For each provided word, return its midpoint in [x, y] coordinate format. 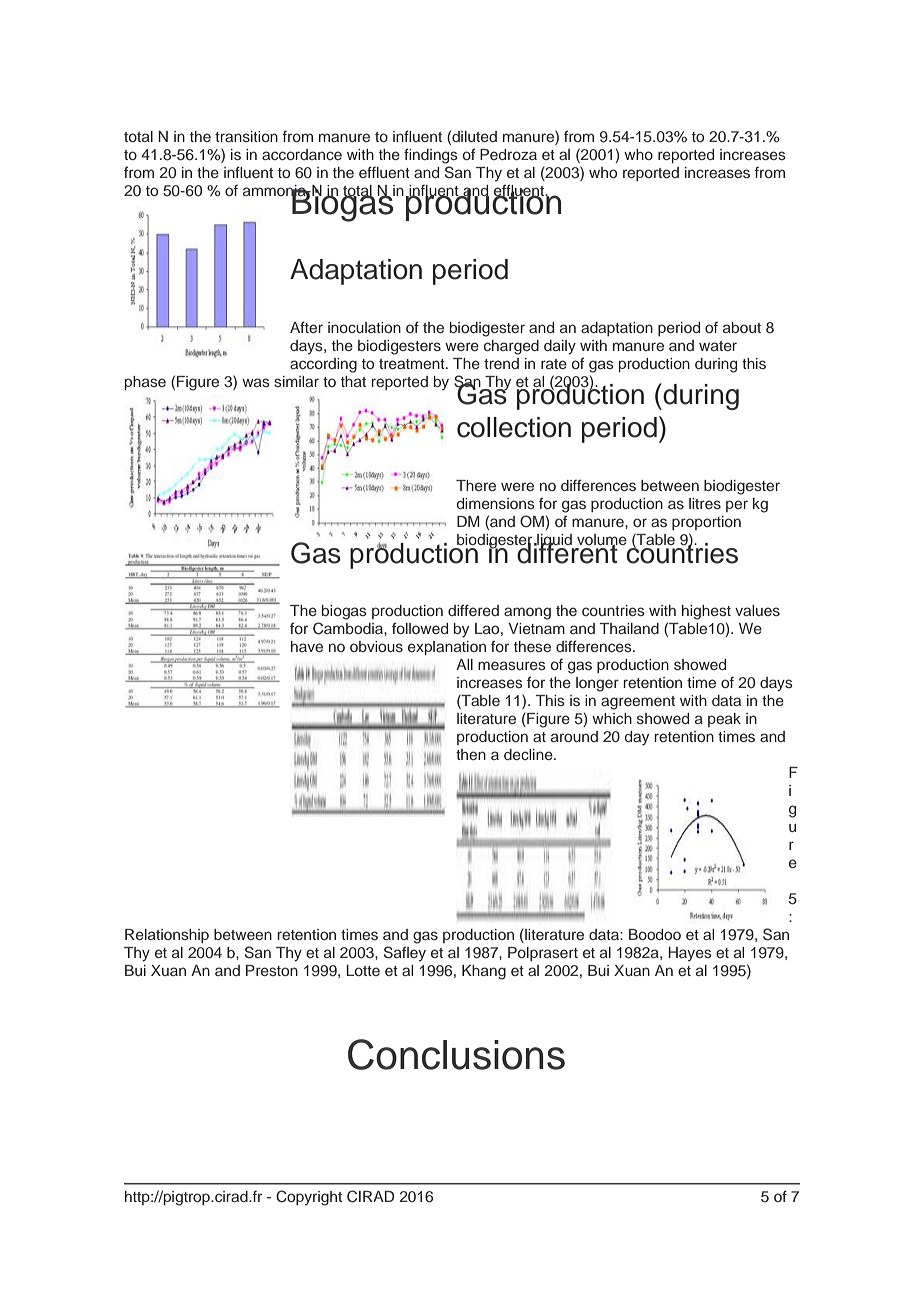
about [742, 327]
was [256, 382]
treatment [413, 364]
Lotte [363, 970]
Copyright [309, 1198]
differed [473, 610]
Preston [272, 970]
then [471, 754]
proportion [706, 523]
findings [431, 156]
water [718, 346]
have [307, 646]
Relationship [167, 936]
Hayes [690, 954]
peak [724, 720]
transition [246, 136]
